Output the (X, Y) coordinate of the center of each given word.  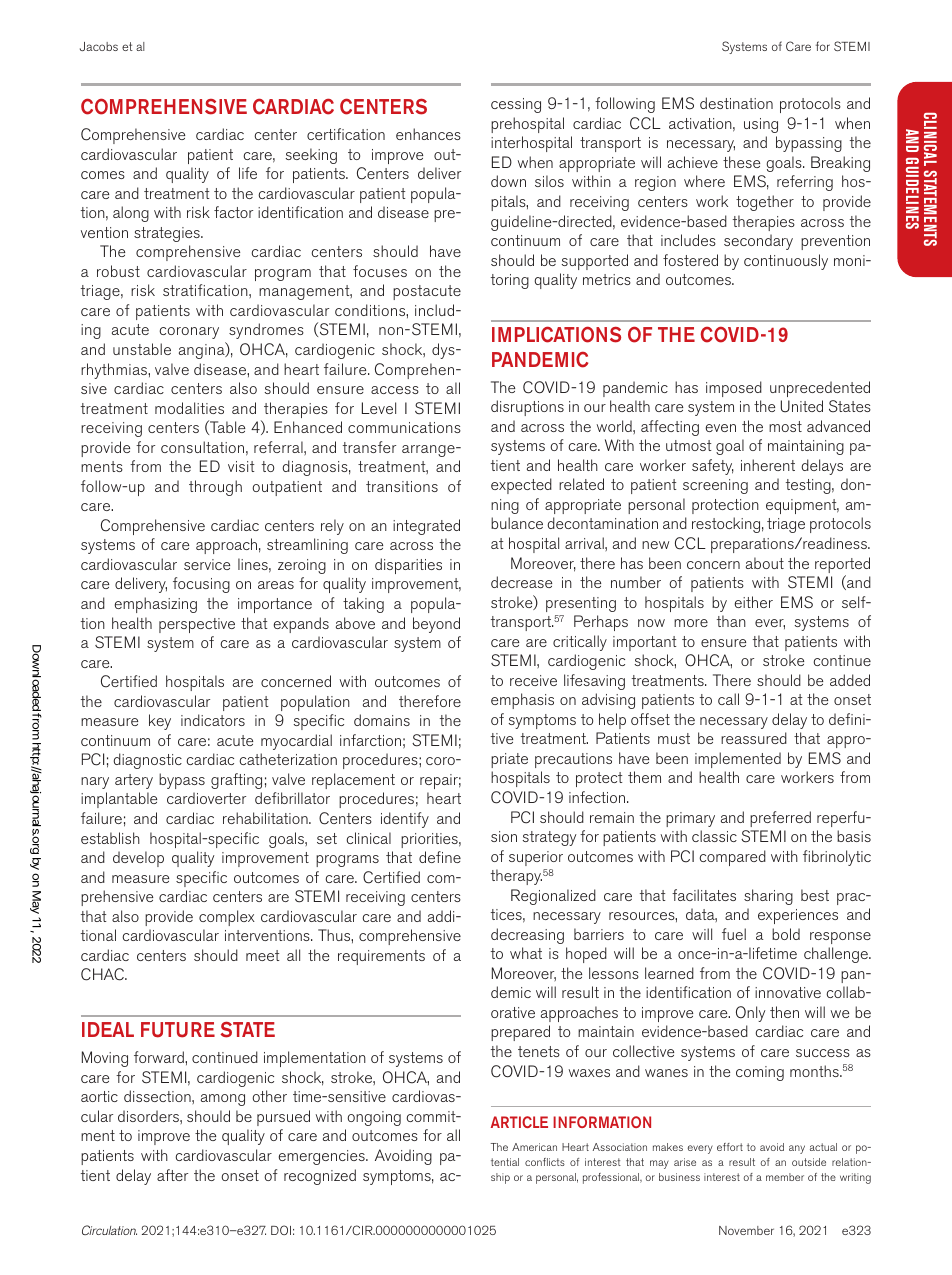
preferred (780, 819)
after (172, 1175)
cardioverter (206, 798)
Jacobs (99, 46)
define (440, 857)
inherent (768, 465)
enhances (428, 134)
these (741, 162)
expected (521, 486)
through (215, 488)
